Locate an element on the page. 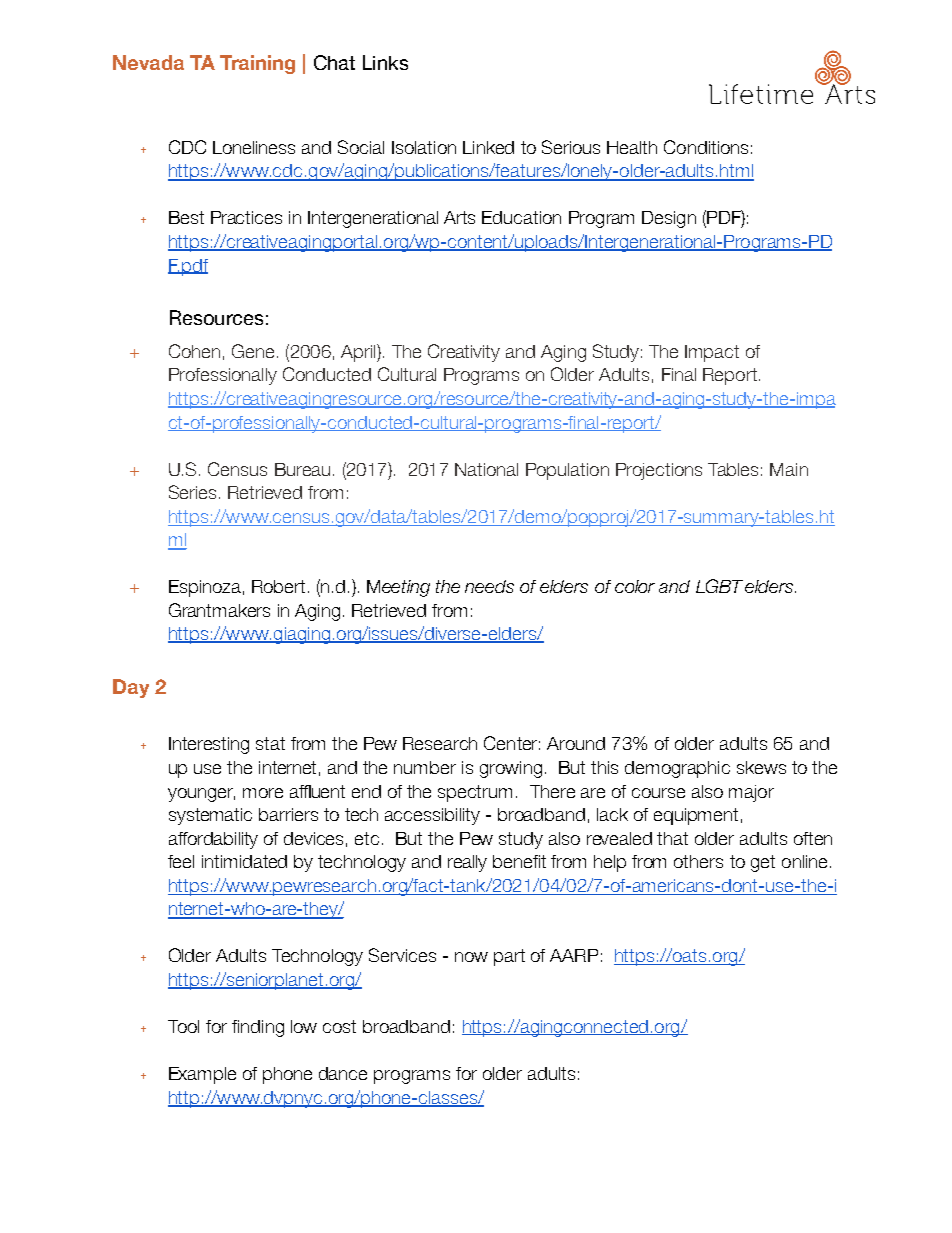 This image has width=952, height=1233. spectrum is located at coordinates (475, 793).
